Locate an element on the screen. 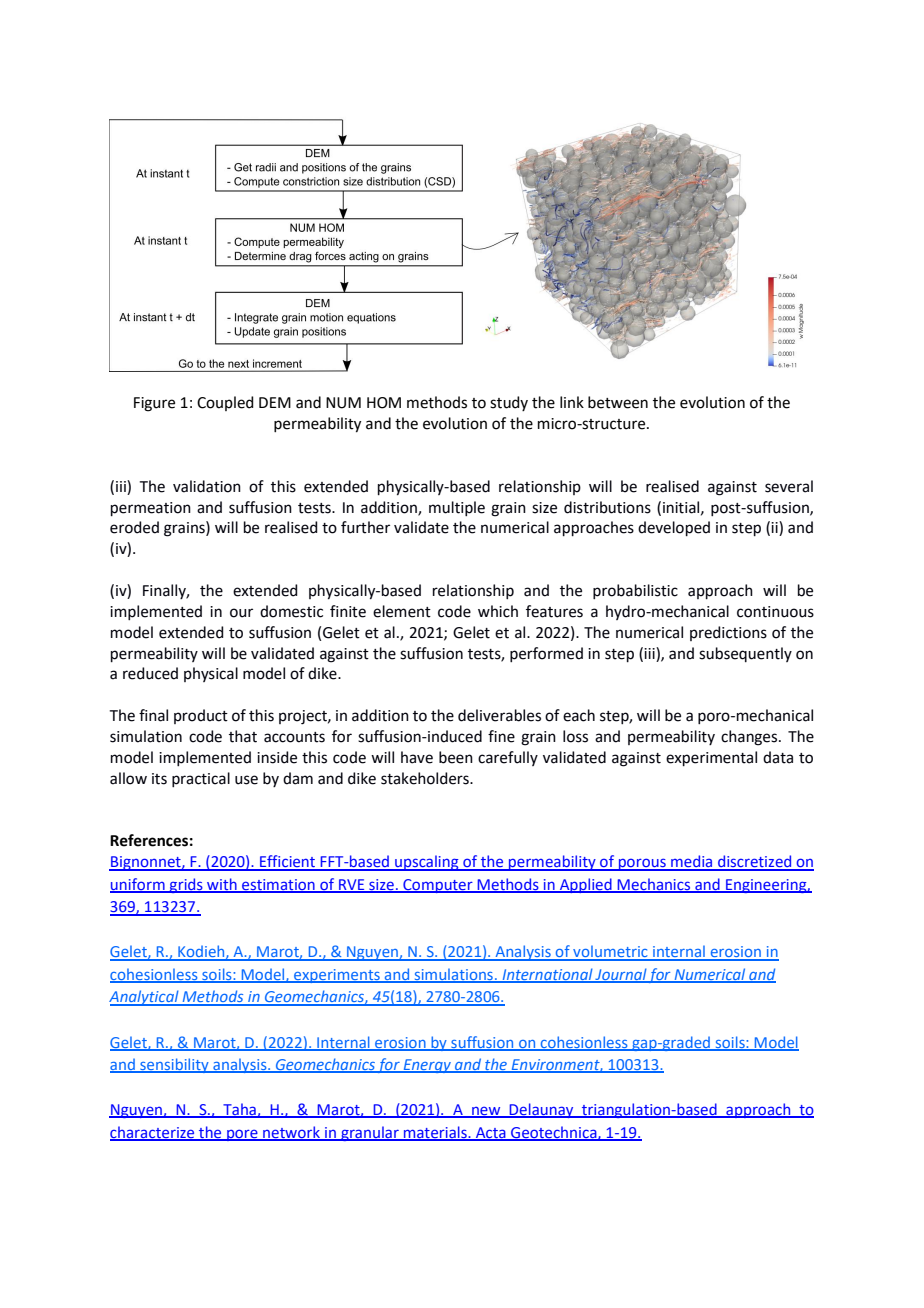  Computer is located at coordinates (438, 886).
